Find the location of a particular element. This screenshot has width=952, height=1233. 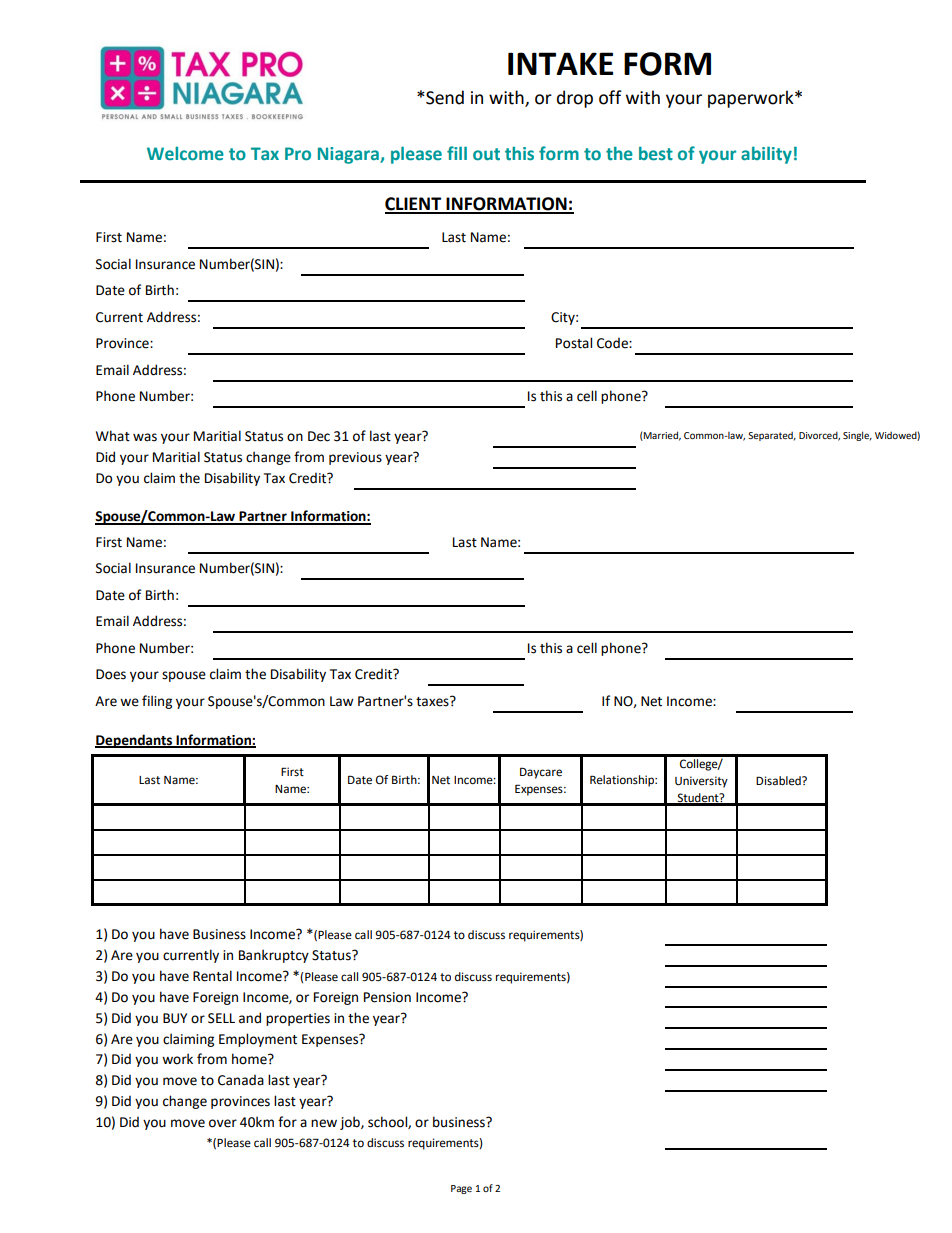

What is located at coordinates (113, 436).
